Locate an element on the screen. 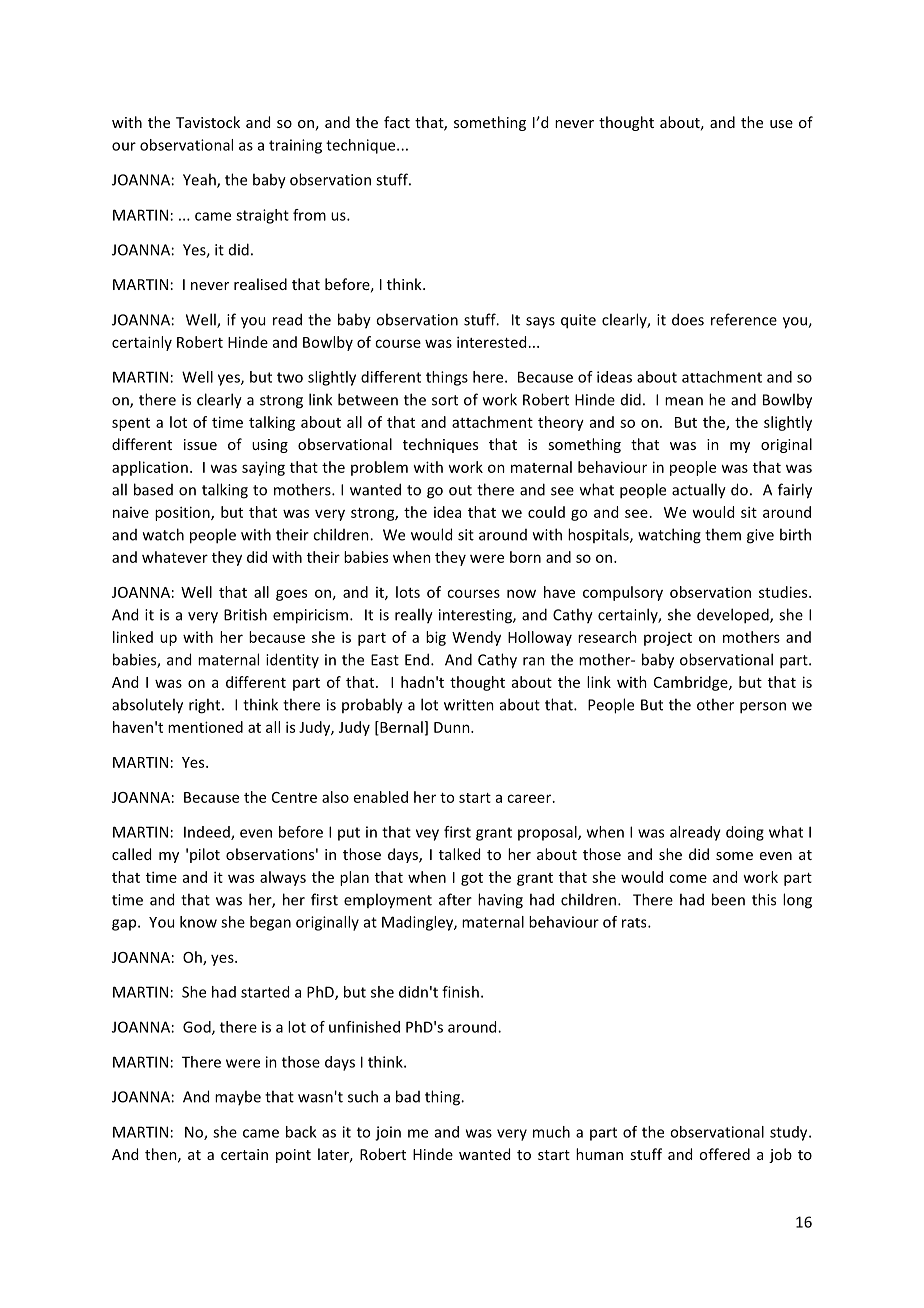 This screenshot has height=1308, width=924. Yeah is located at coordinates (200, 180).
